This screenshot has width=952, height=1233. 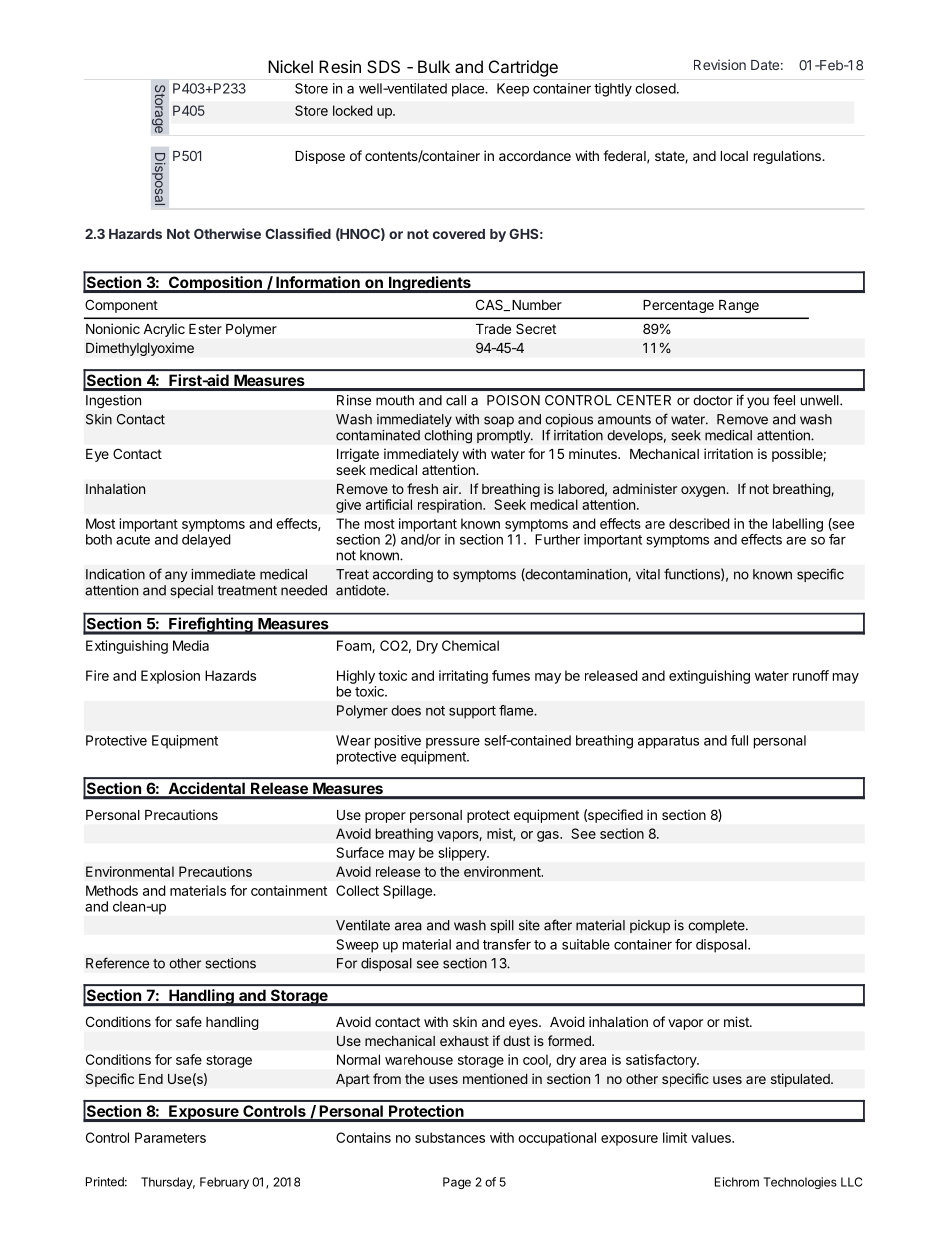 What do you see at coordinates (450, 1137) in the screenshot?
I see `substances` at bounding box center [450, 1137].
